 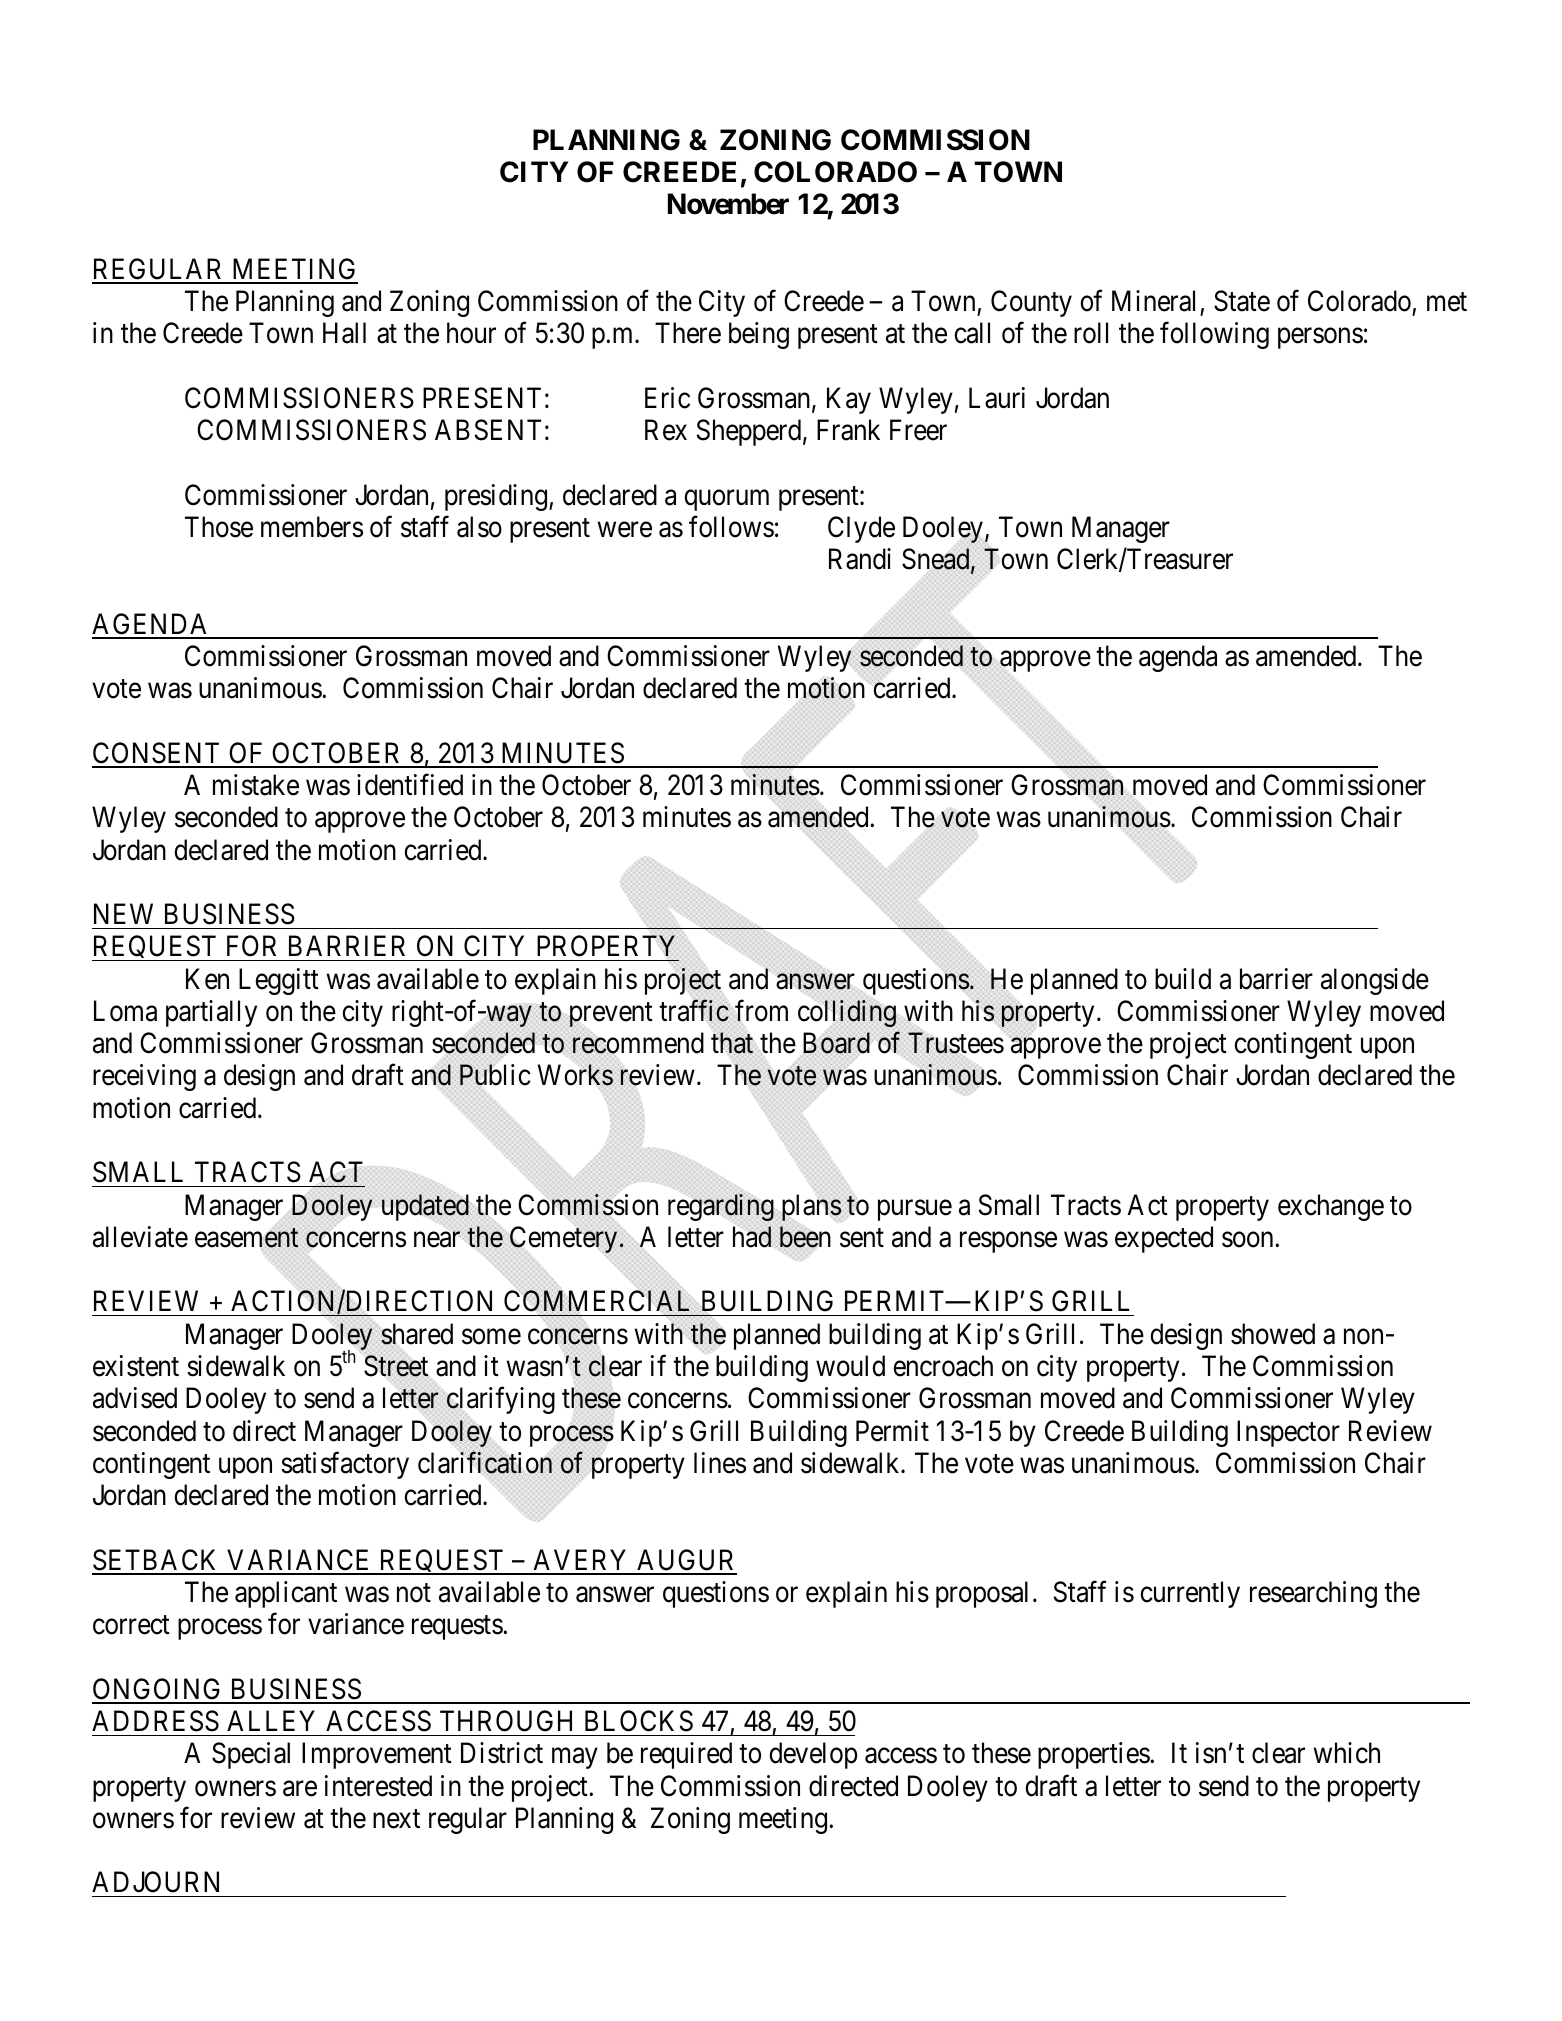 I want to click on November, so click(x=728, y=204).
